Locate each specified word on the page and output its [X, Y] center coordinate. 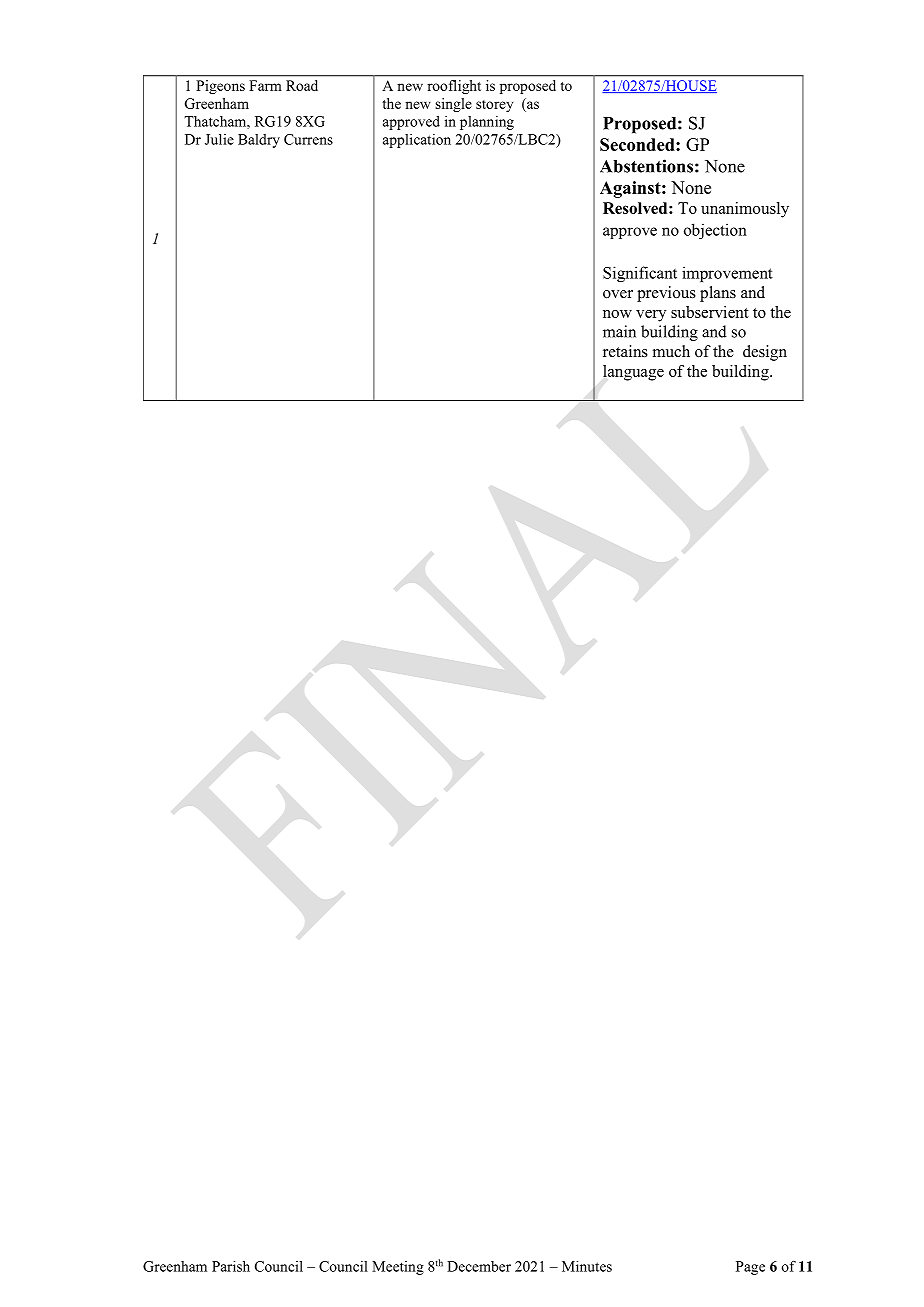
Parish [231, 1266]
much [671, 351]
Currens [308, 139]
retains [625, 351]
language [633, 373]
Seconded [638, 144]
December [479, 1266]
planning [487, 123]
